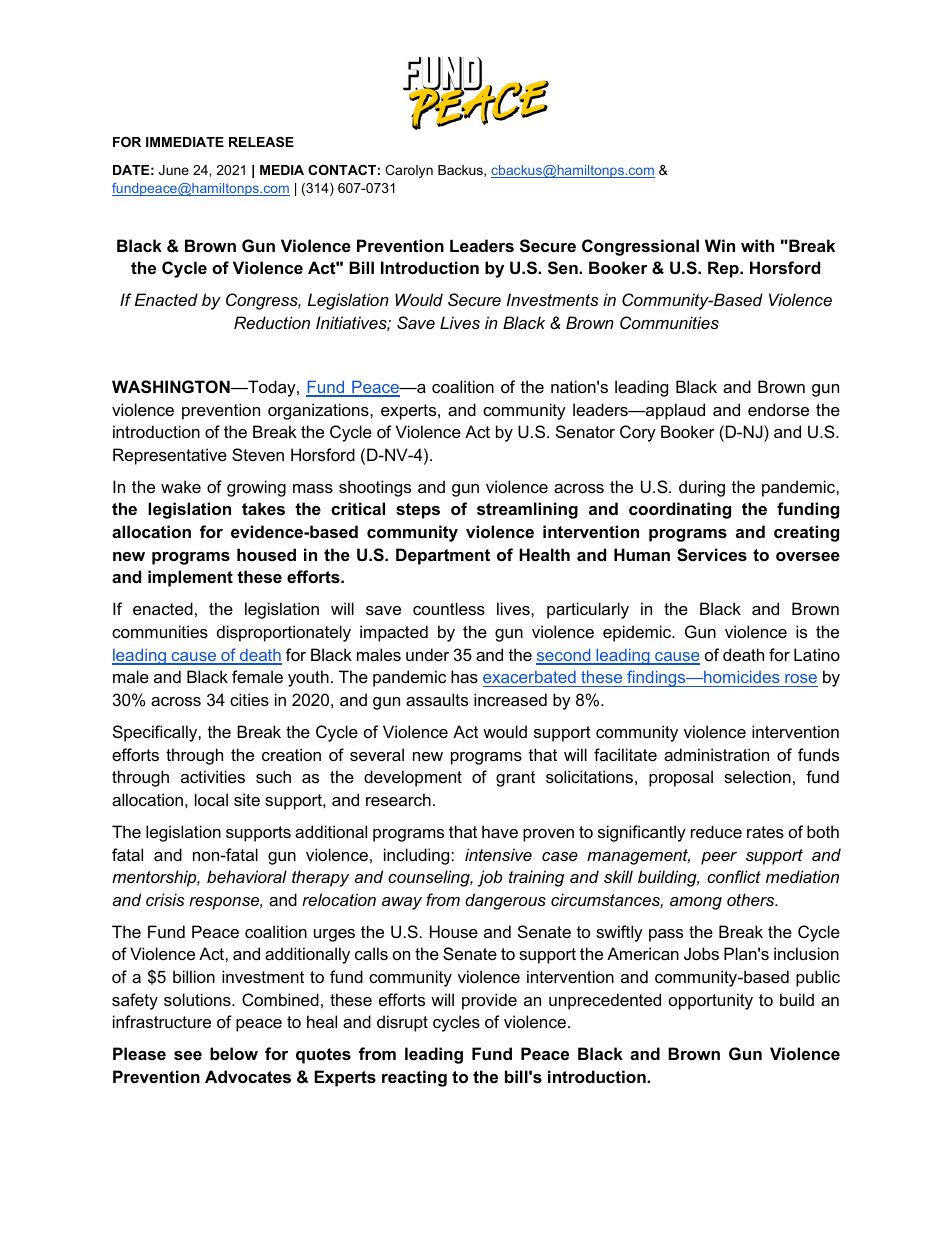  I want to click on provide, so click(489, 1001).
